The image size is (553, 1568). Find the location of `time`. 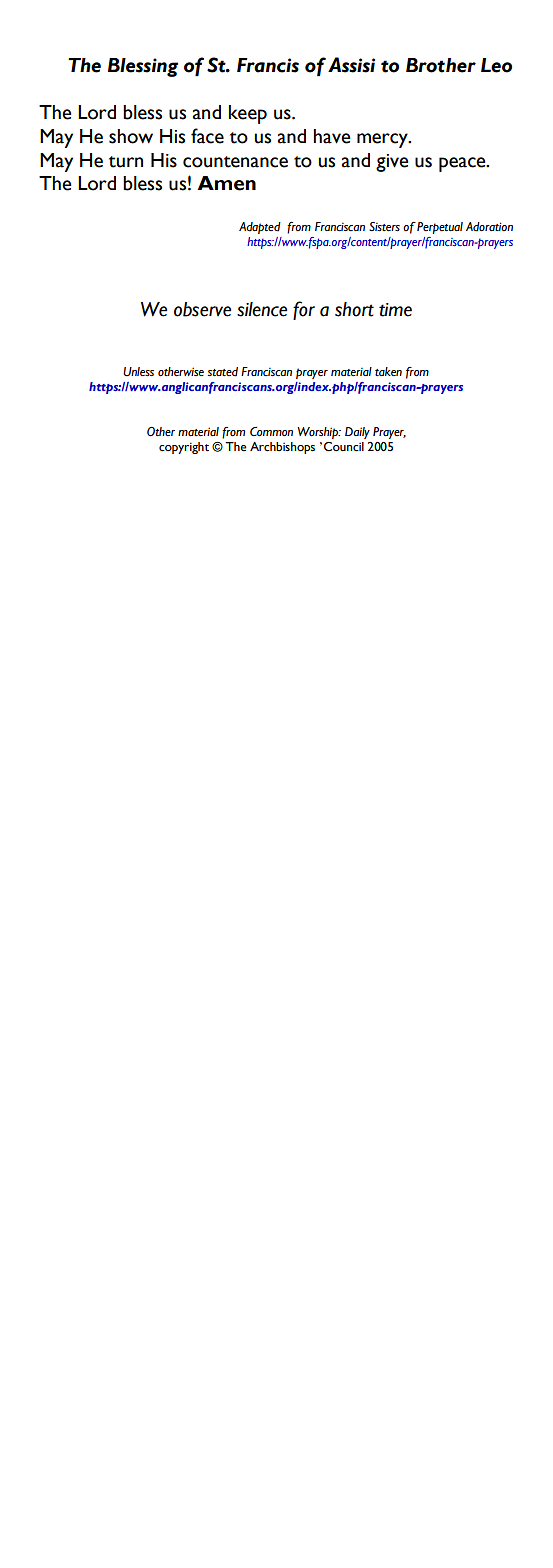

time is located at coordinates (395, 310).
